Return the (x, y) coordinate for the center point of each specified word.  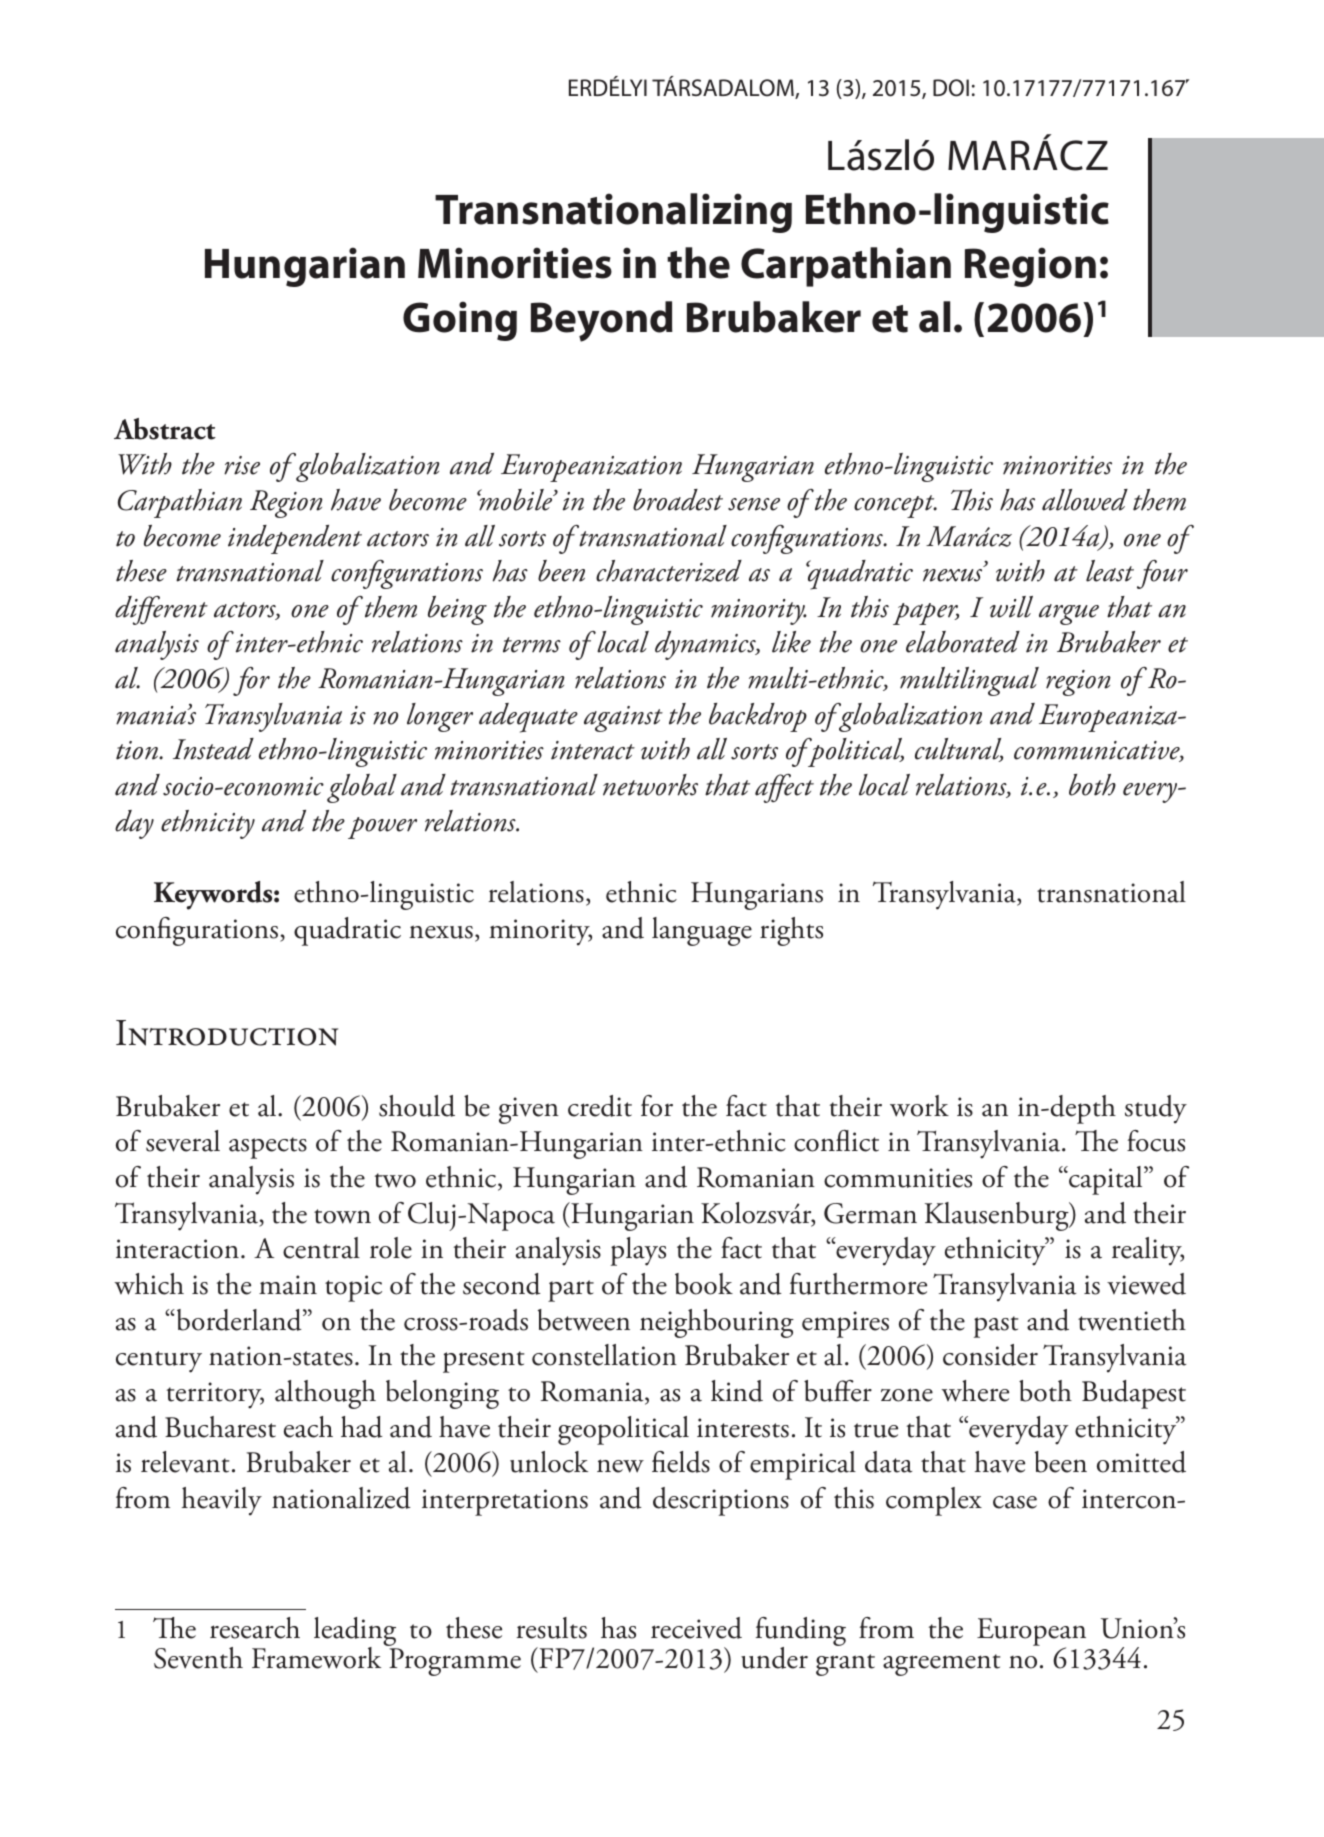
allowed (1085, 500)
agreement (941, 1665)
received (696, 1628)
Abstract (165, 429)
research (255, 1628)
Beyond (602, 321)
